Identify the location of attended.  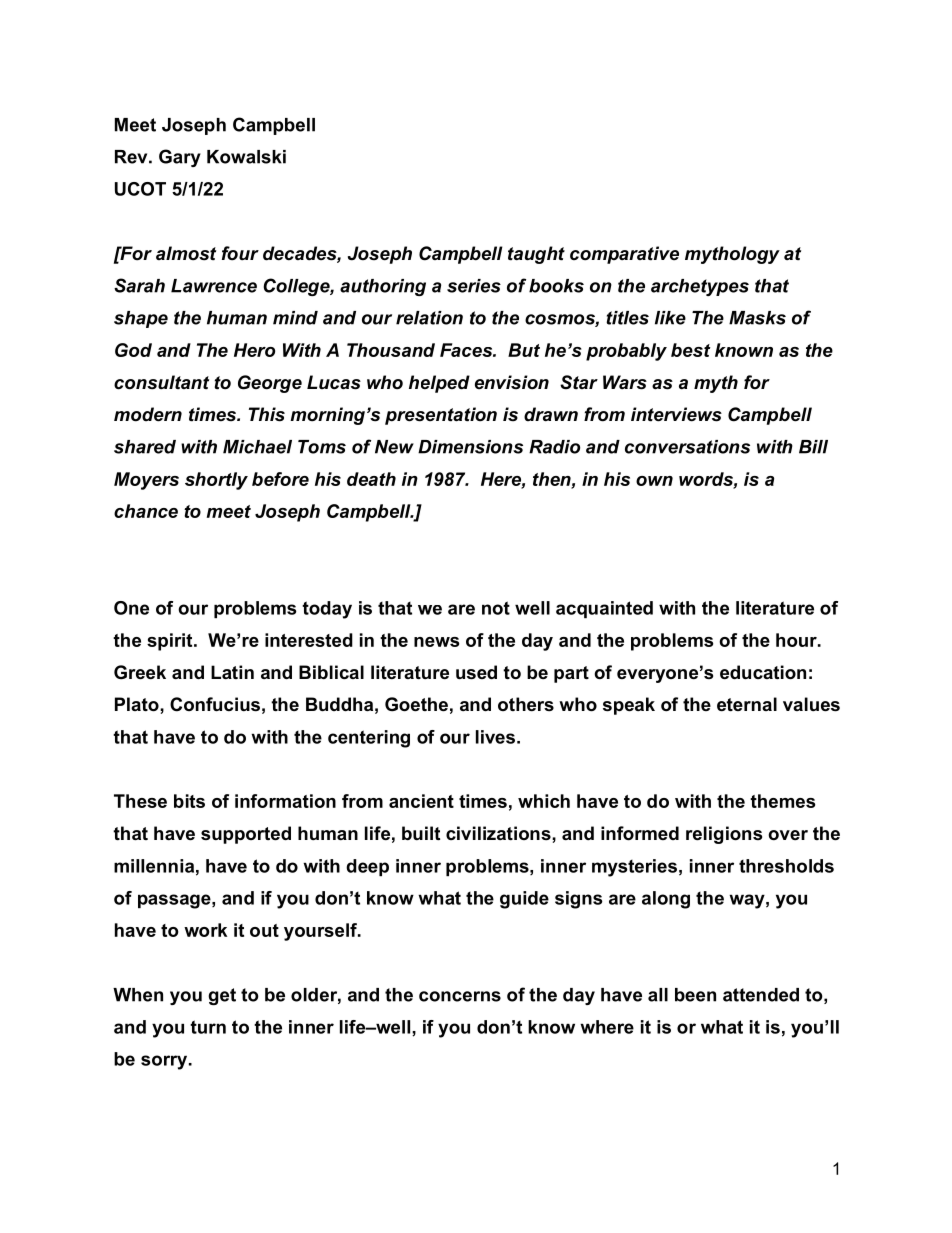
(761, 995).
